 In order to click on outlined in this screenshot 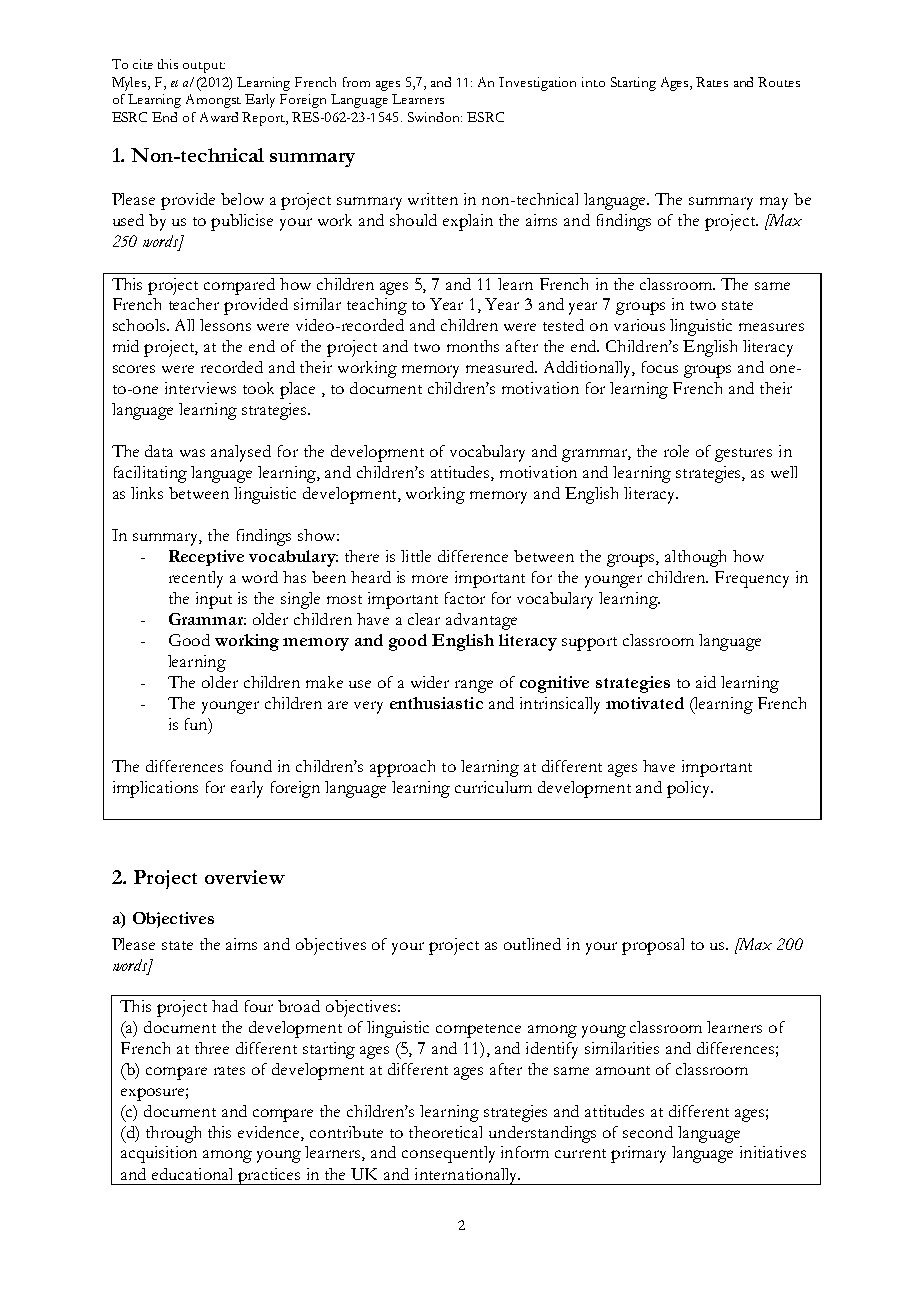, I will do `click(532, 944)`.
